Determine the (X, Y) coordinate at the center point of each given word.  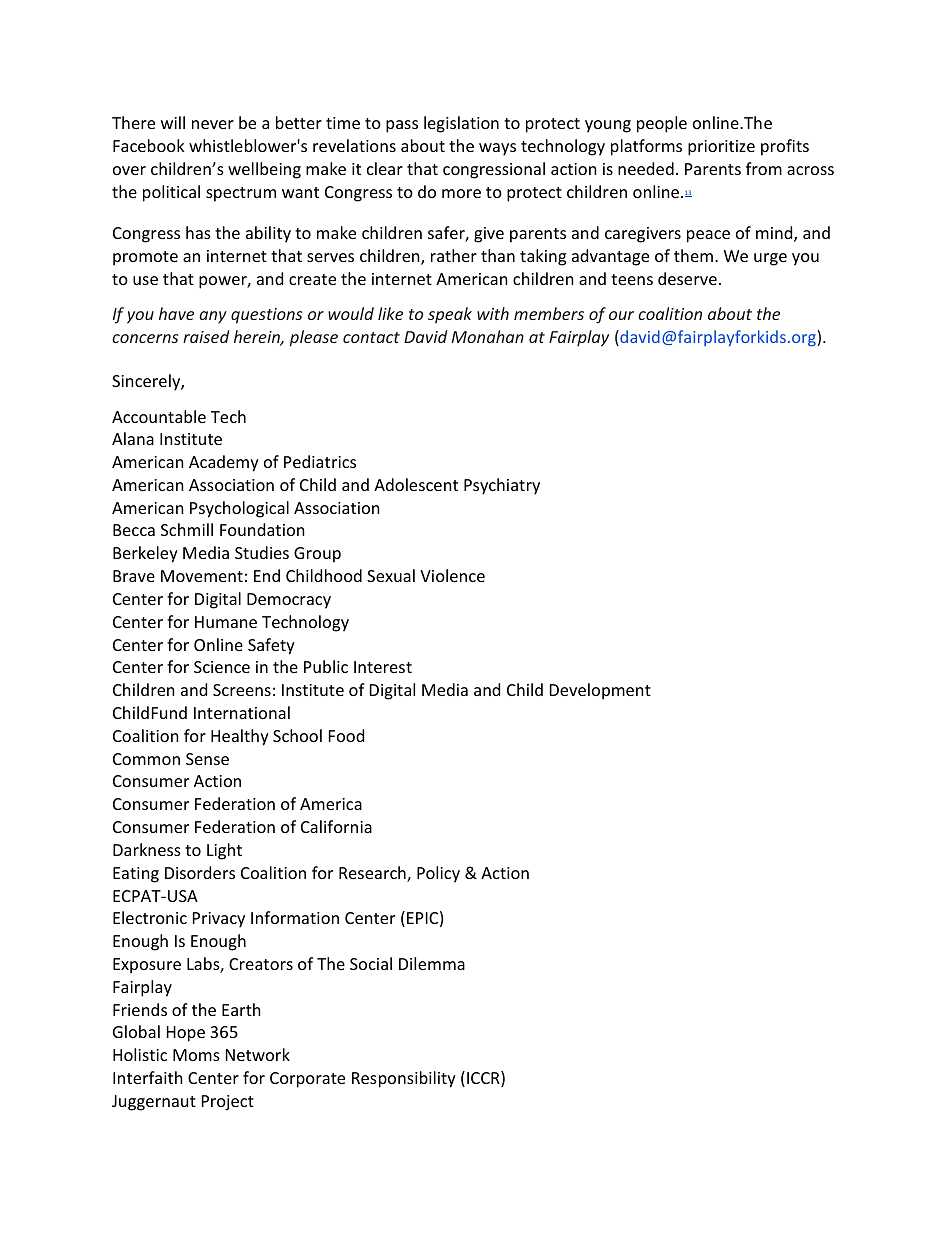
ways (497, 149)
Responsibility (404, 1079)
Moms (196, 1055)
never (213, 124)
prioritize (721, 148)
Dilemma (432, 963)
